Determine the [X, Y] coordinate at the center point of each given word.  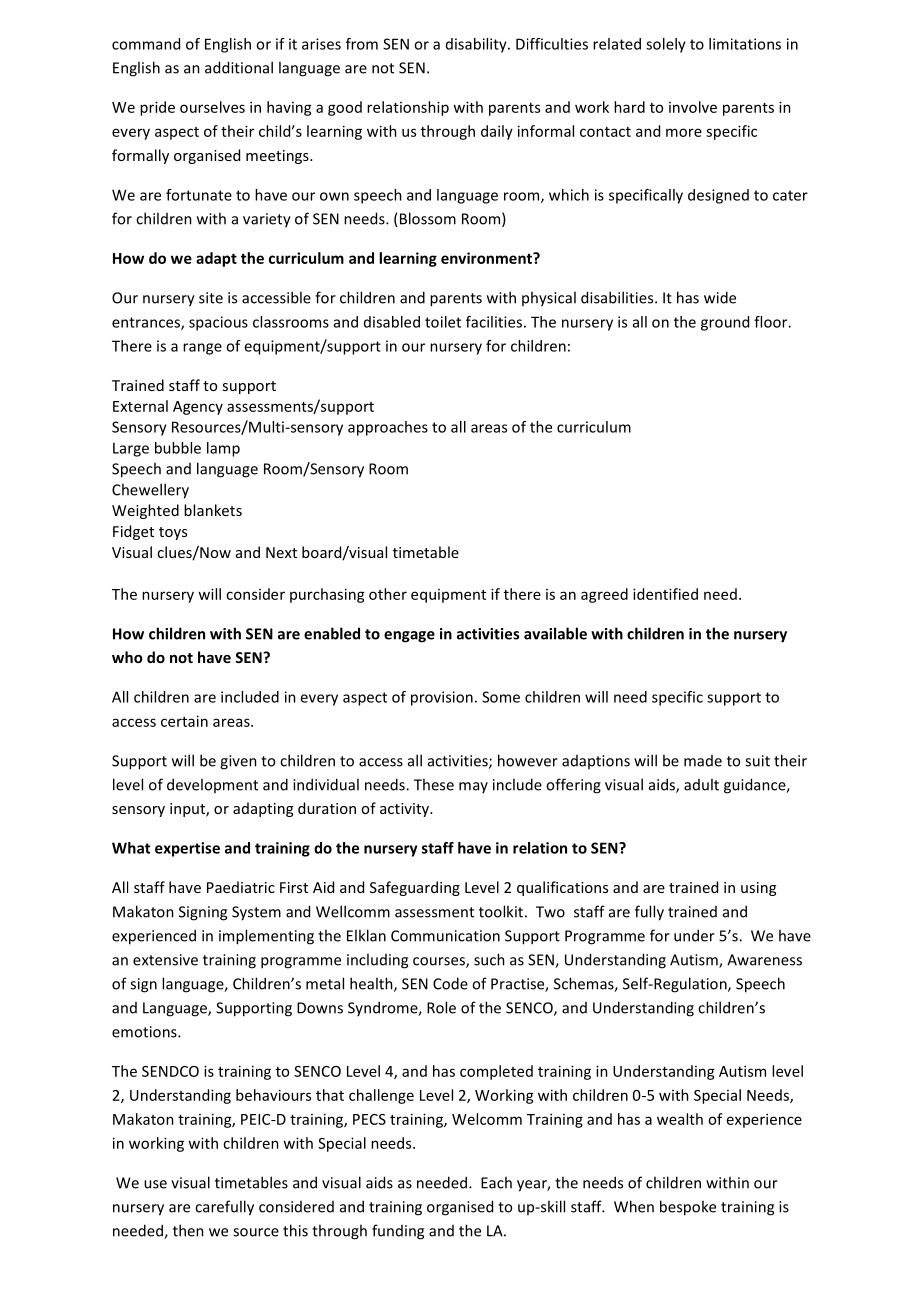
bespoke [688, 1208]
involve [693, 107]
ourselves [212, 107]
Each [496, 1182]
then [188, 1230]
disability [477, 45]
